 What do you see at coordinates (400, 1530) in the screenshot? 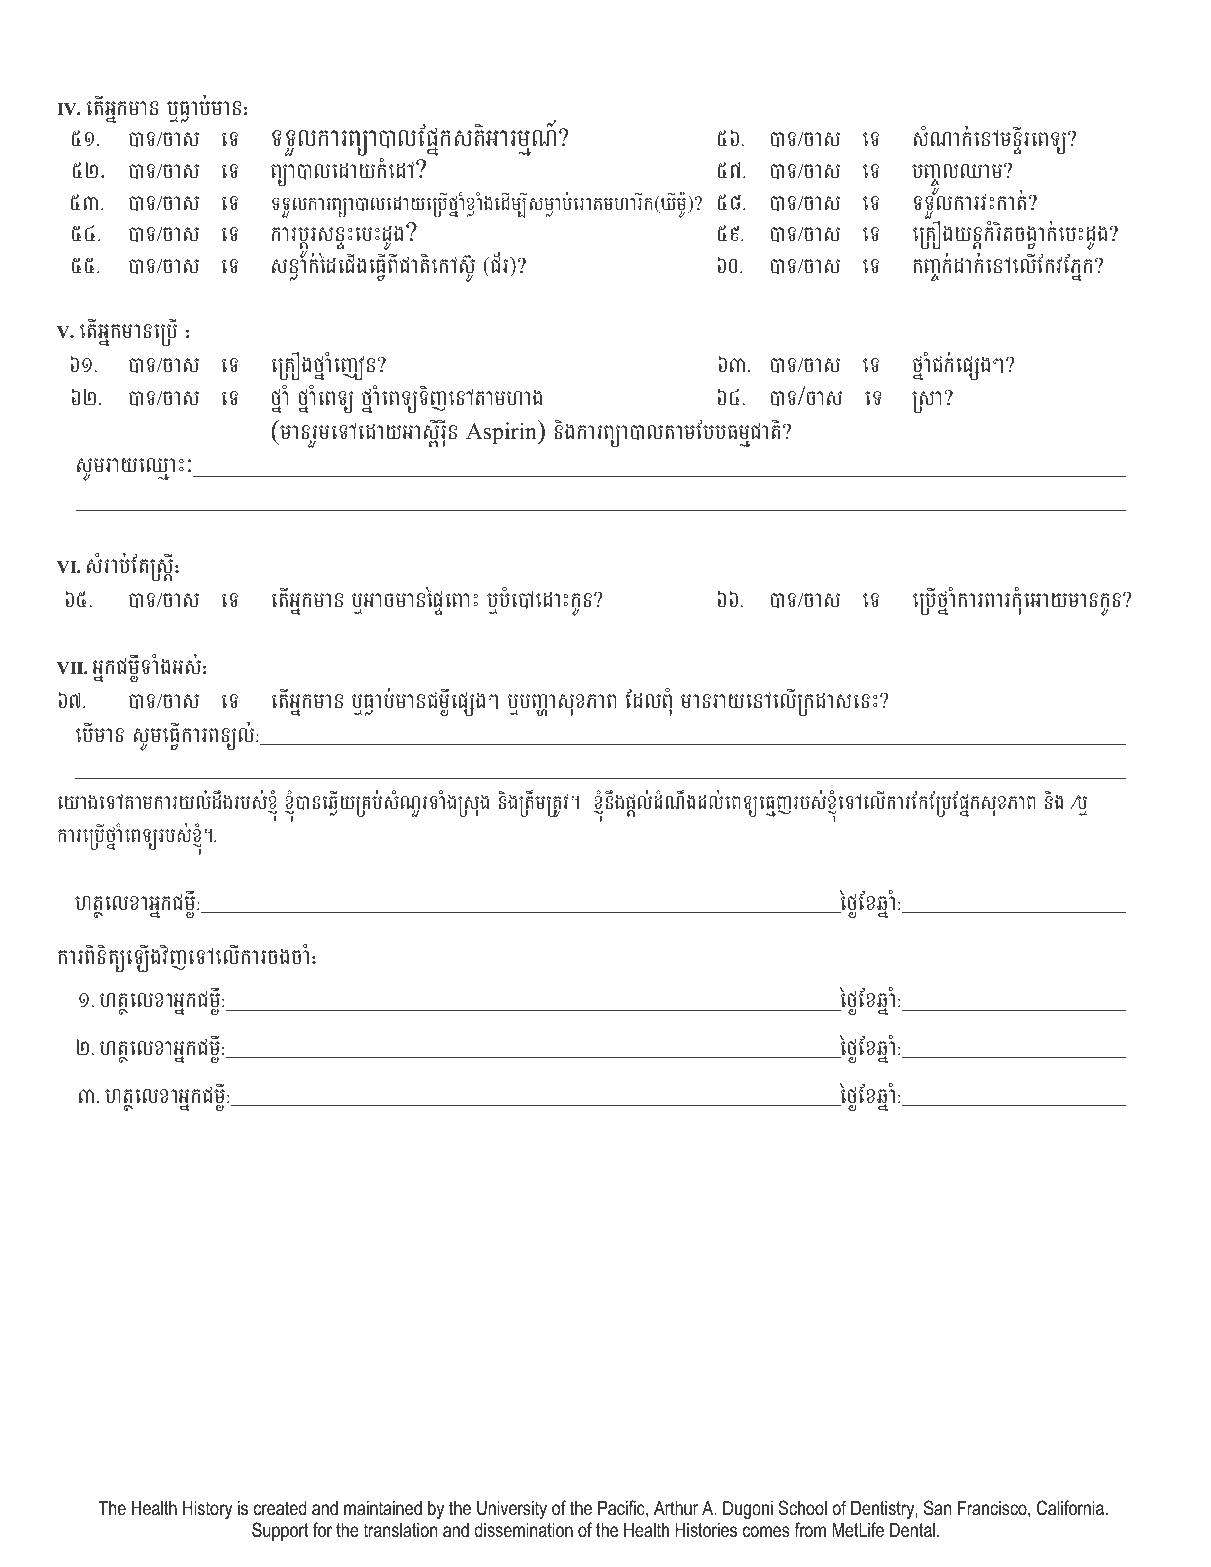
I see `translation` at bounding box center [400, 1530].
